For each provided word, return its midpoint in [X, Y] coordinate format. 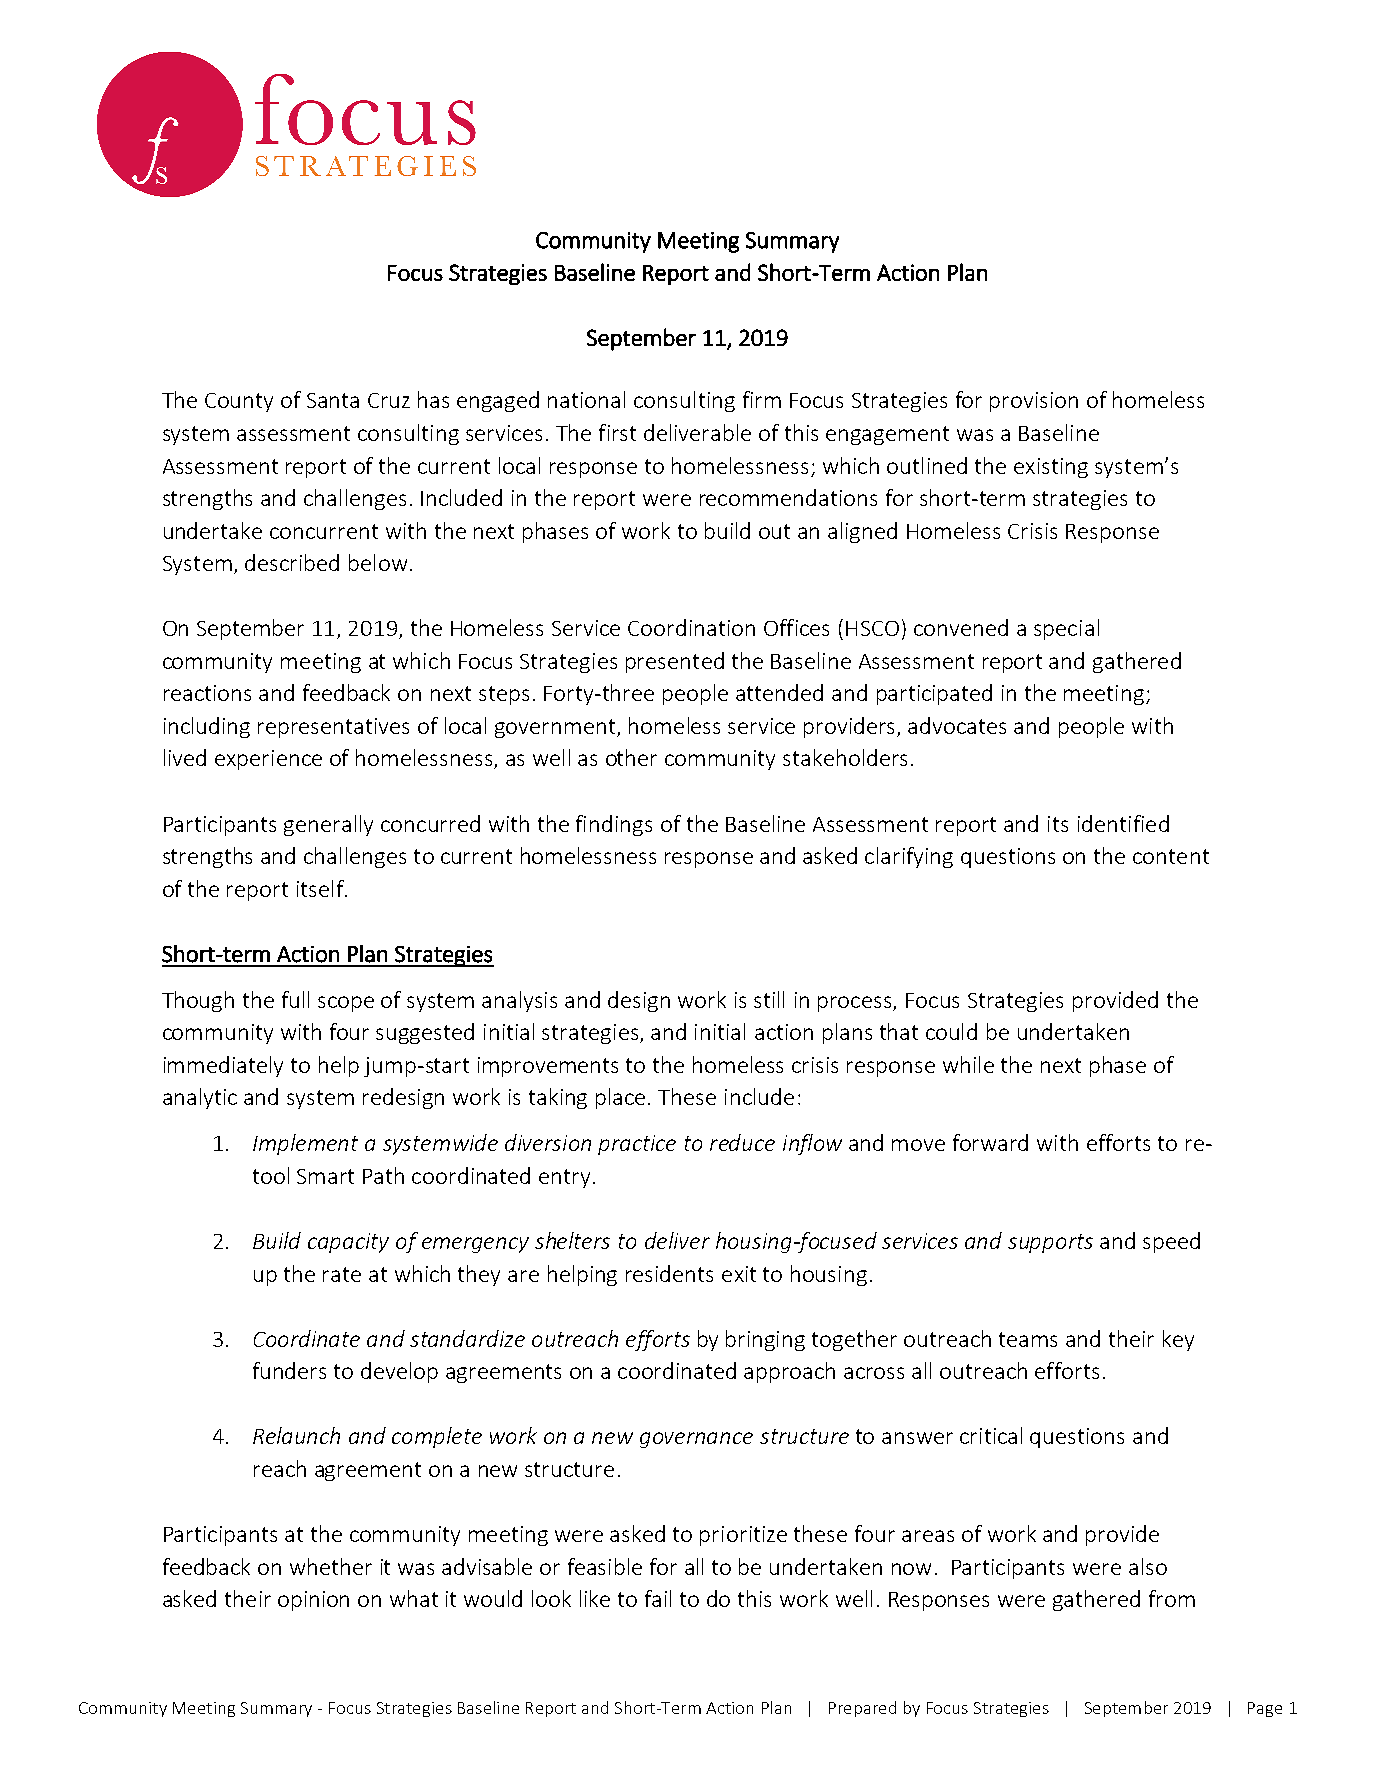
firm [762, 399]
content [1171, 856]
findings [614, 825]
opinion [313, 1601]
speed [1171, 1242]
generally [328, 825]
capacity [348, 1243]
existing [1051, 468]
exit [739, 1274]
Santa [333, 400]
